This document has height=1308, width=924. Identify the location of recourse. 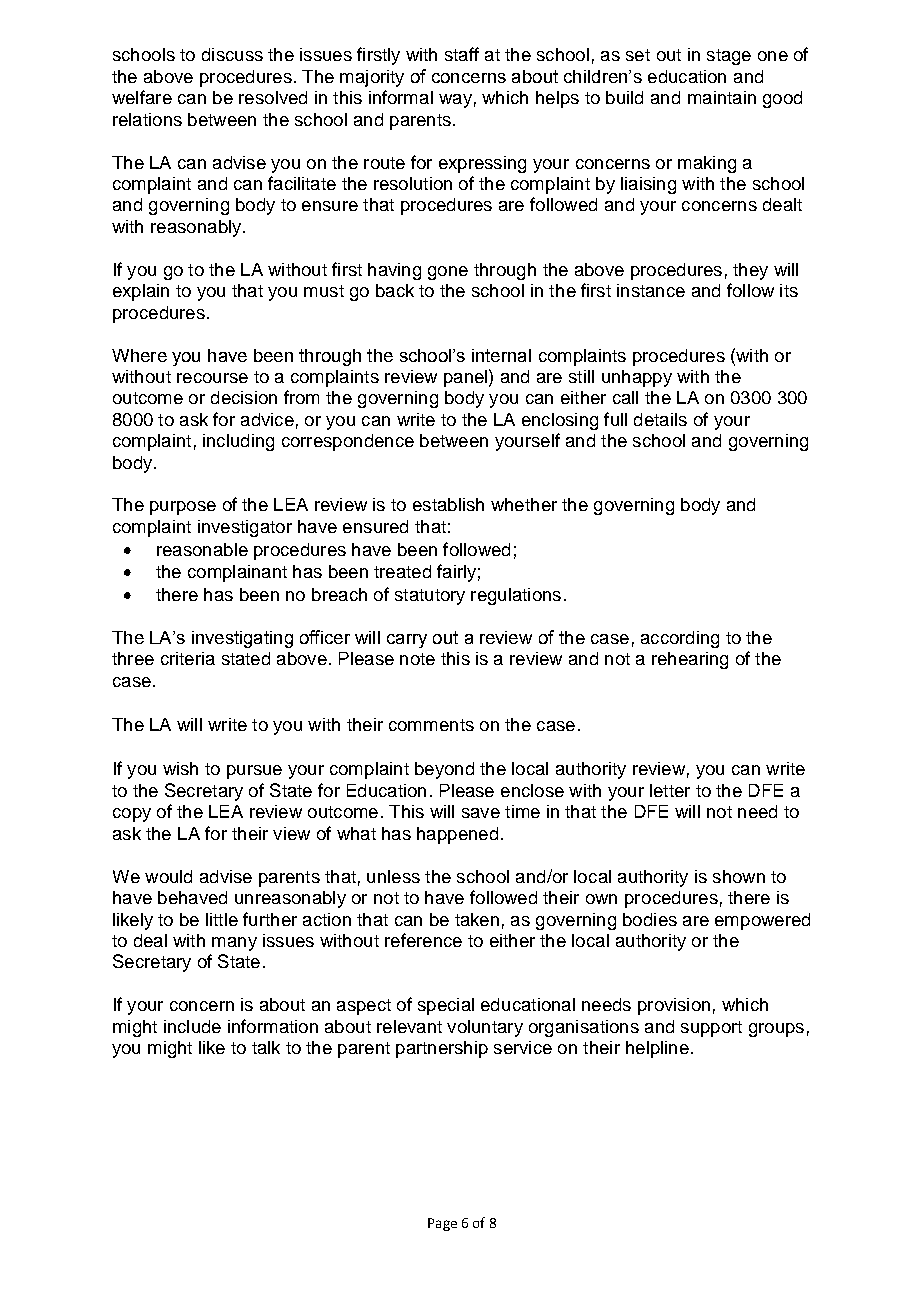
(212, 378).
